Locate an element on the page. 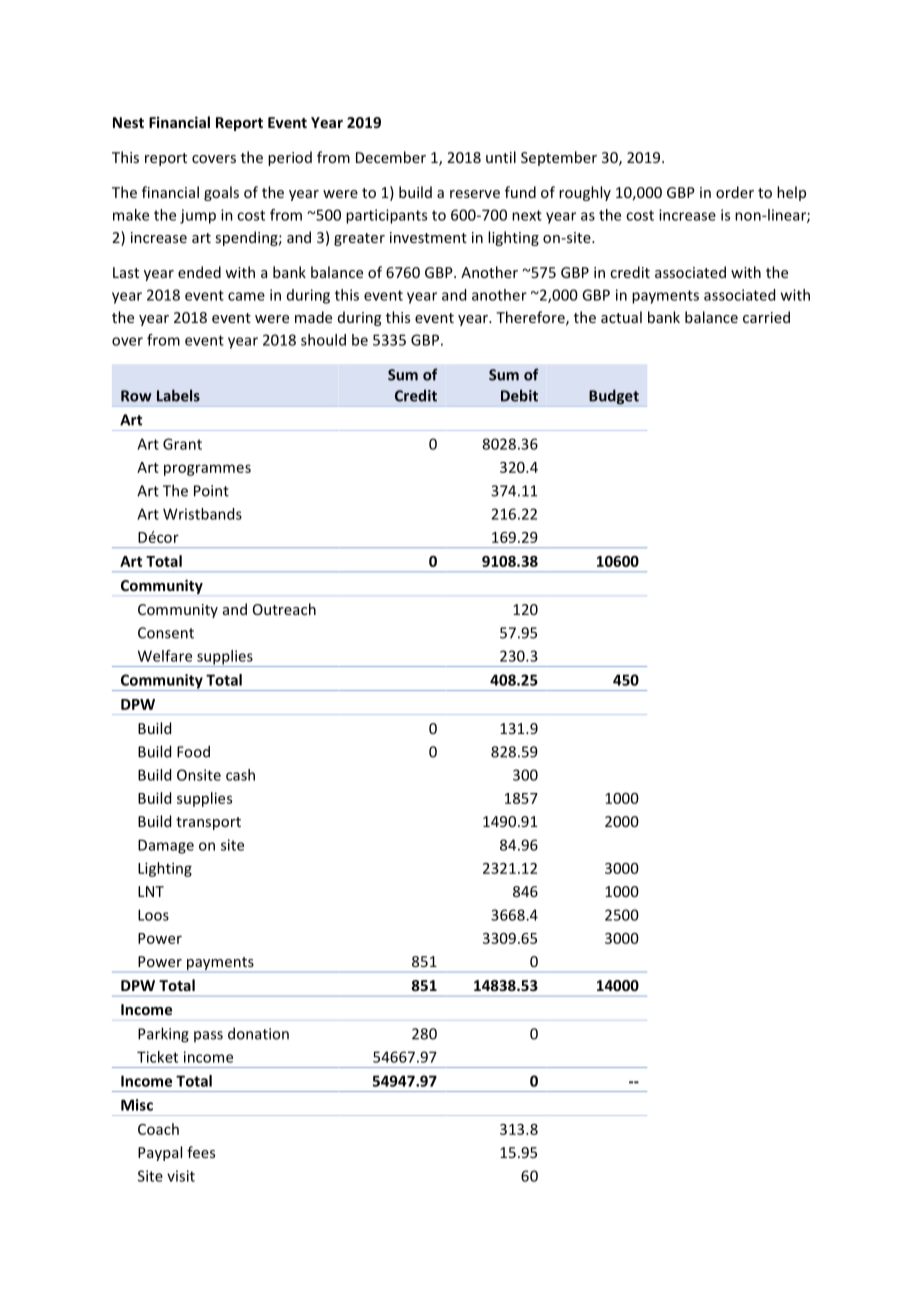 The width and height of the document is (924, 1308). Outreach is located at coordinates (284, 609).
